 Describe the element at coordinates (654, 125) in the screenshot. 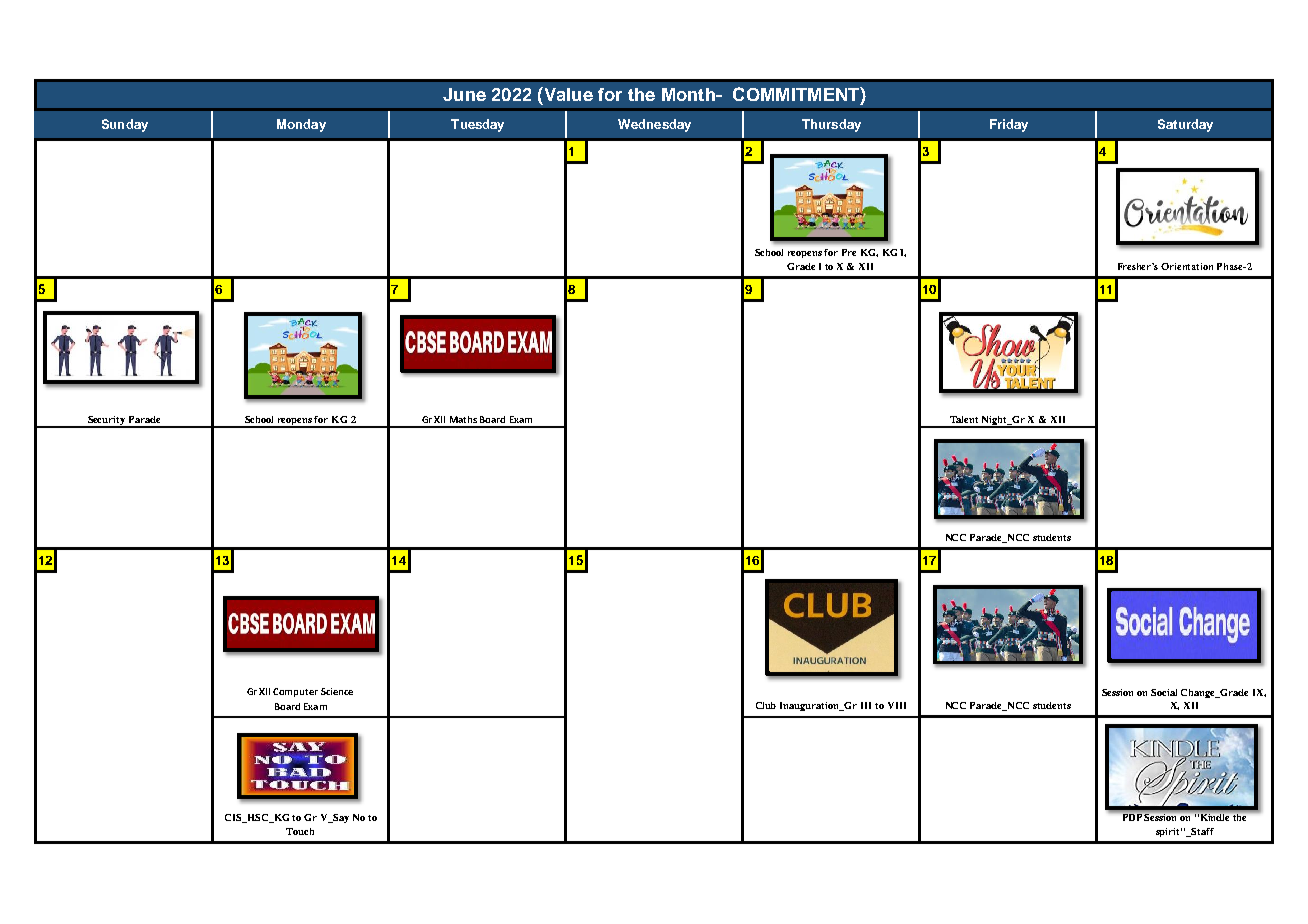

I see `Wednesday` at that location.
